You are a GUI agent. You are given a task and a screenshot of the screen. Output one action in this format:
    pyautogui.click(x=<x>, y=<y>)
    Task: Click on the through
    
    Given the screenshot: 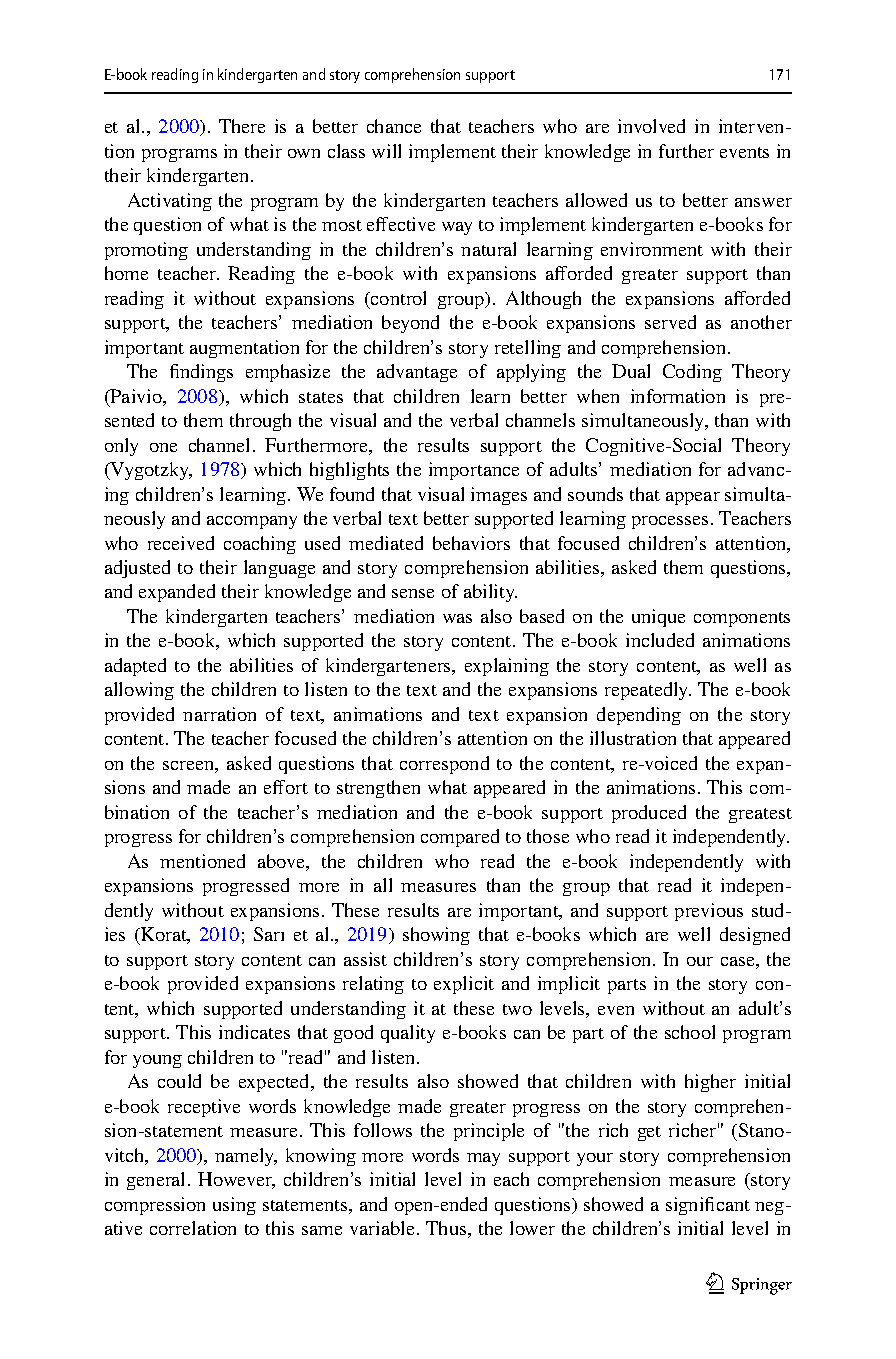 What is the action you would take?
    pyautogui.click(x=260, y=422)
